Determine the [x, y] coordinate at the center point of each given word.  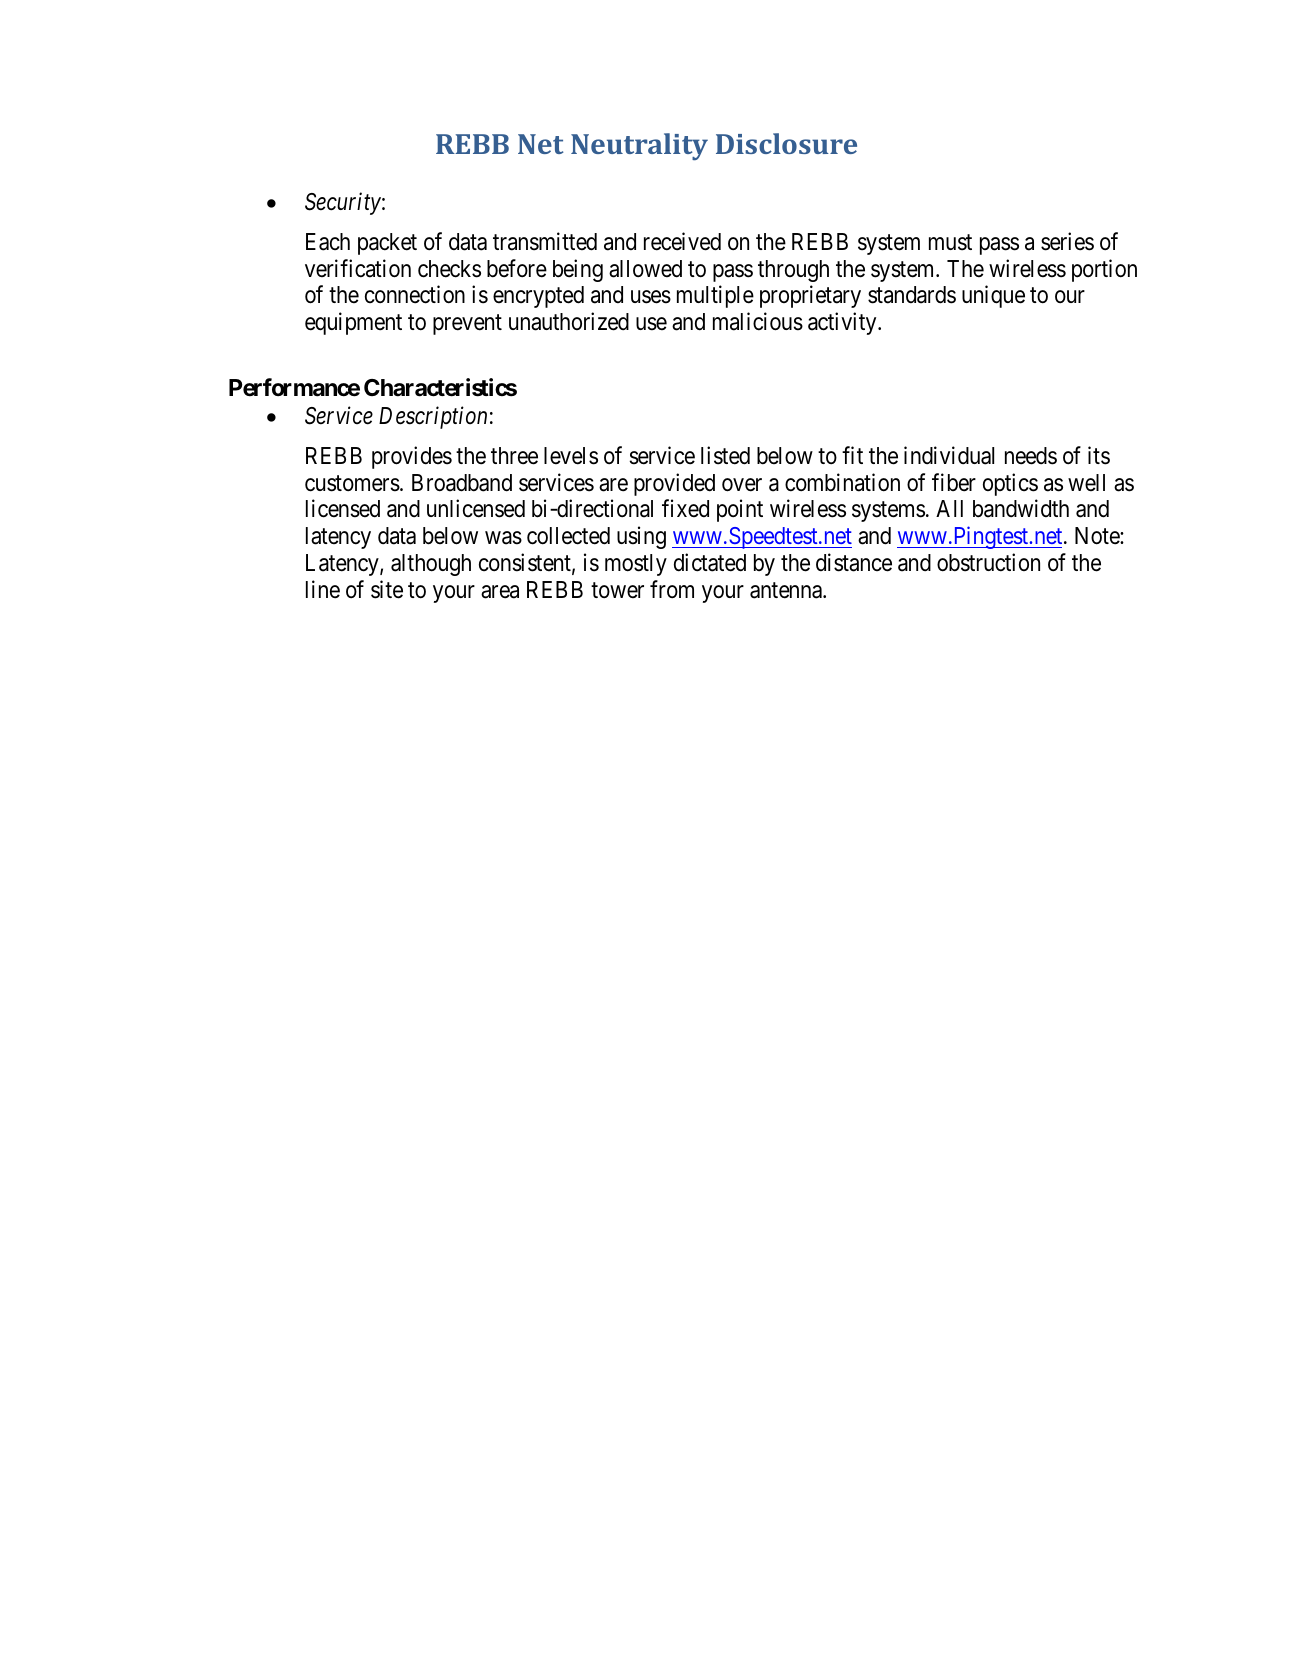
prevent [467, 324]
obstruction [988, 562]
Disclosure [786, 143]
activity [843, 323]
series [1067, 241]
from [672, 589]
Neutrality [639, 146]
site [387, 589]
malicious [758, 321]
